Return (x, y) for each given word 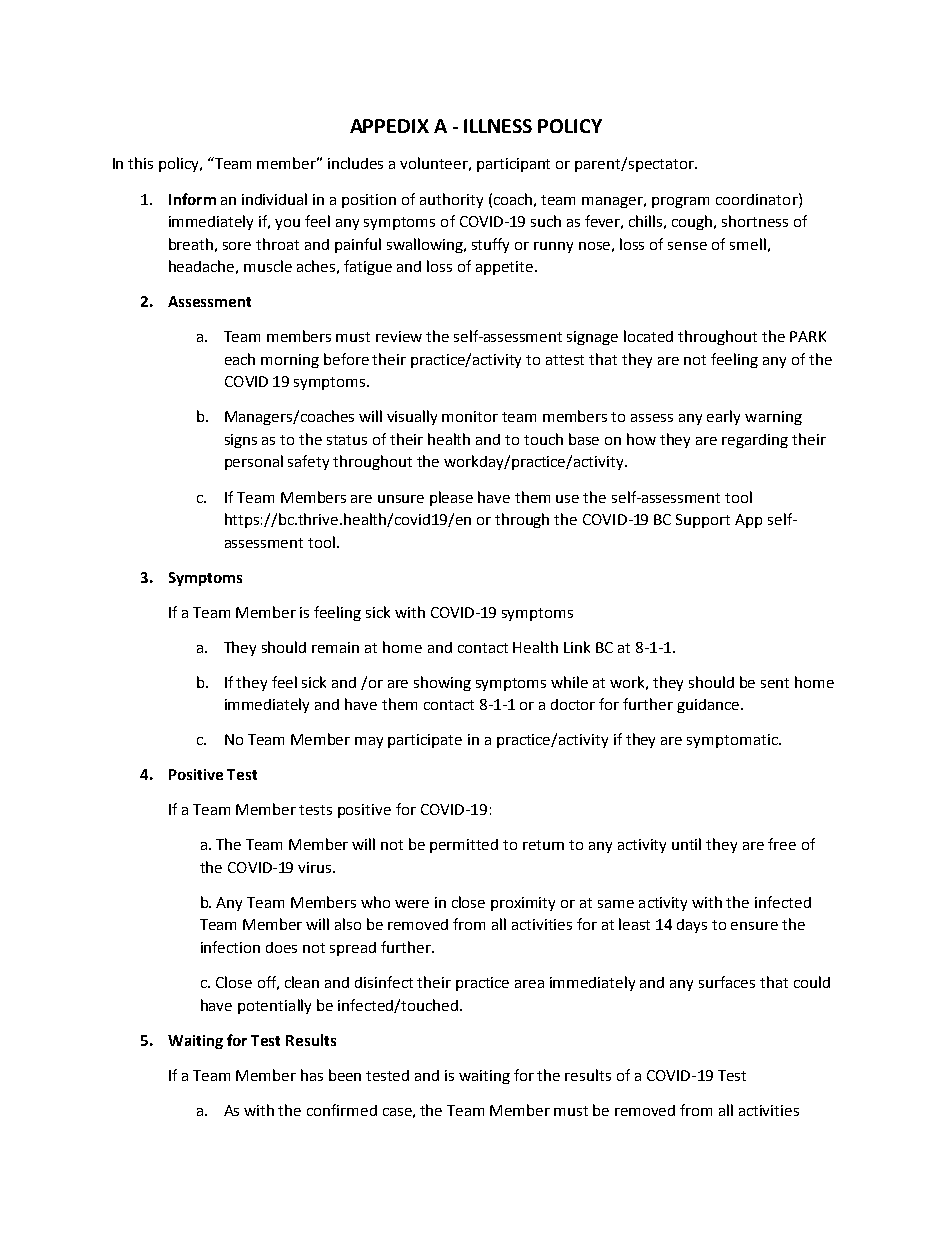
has (312, 1075)
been (345, 1075)
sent (775, 683)
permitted (464, 846)
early (723, 417)
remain (335, 647)
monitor (470, 416)
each (240, 359)
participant (513, 165)
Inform (192, 199)
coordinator (758, 199)
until (686, 844)
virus (316, 867)
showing (442, 683)
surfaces (727, 982)
